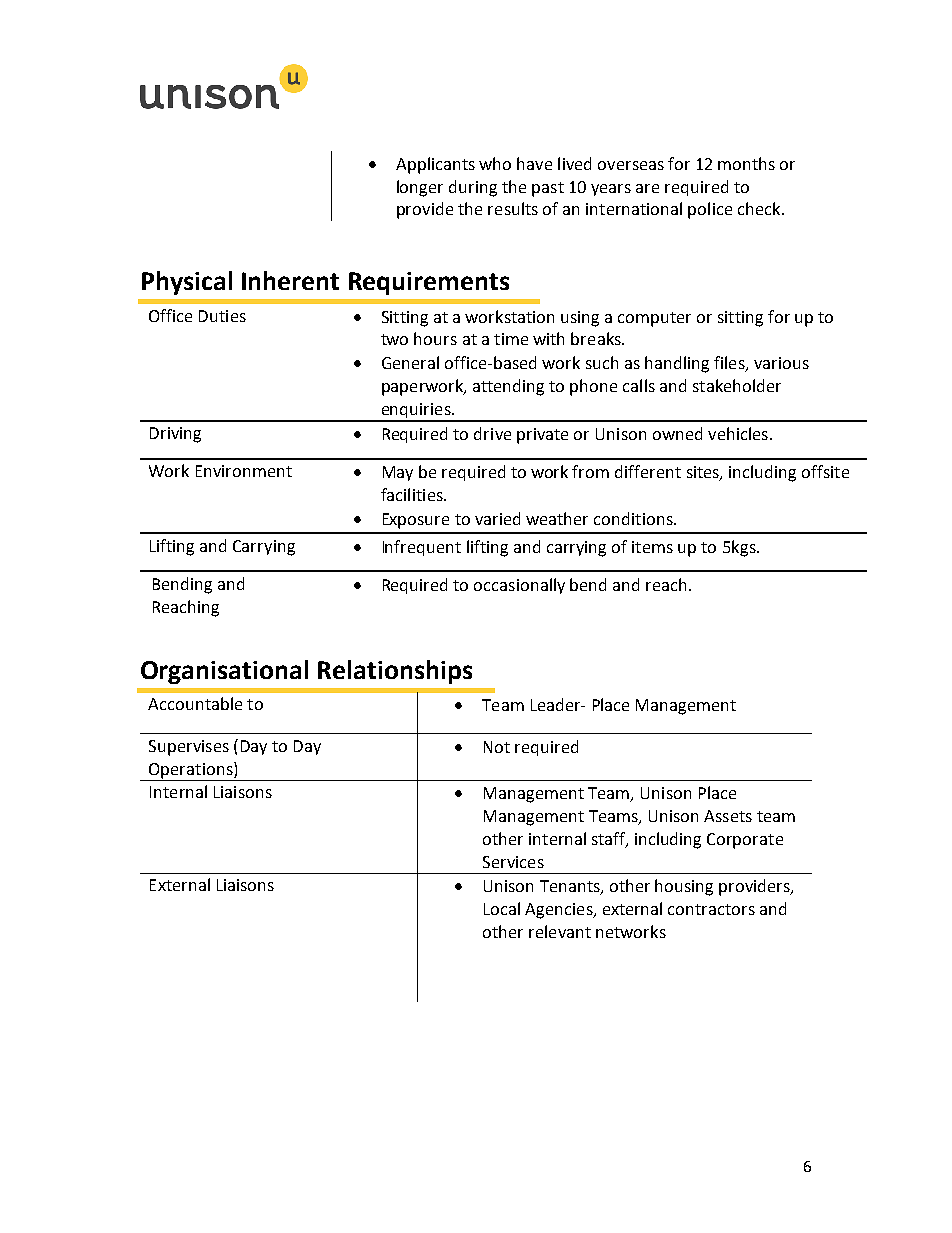 The height and width of the page is (1233, 952). What do you see at coordinates (290, 280) in the page?
I see `Inherent` at bounding box center [290, 280].
